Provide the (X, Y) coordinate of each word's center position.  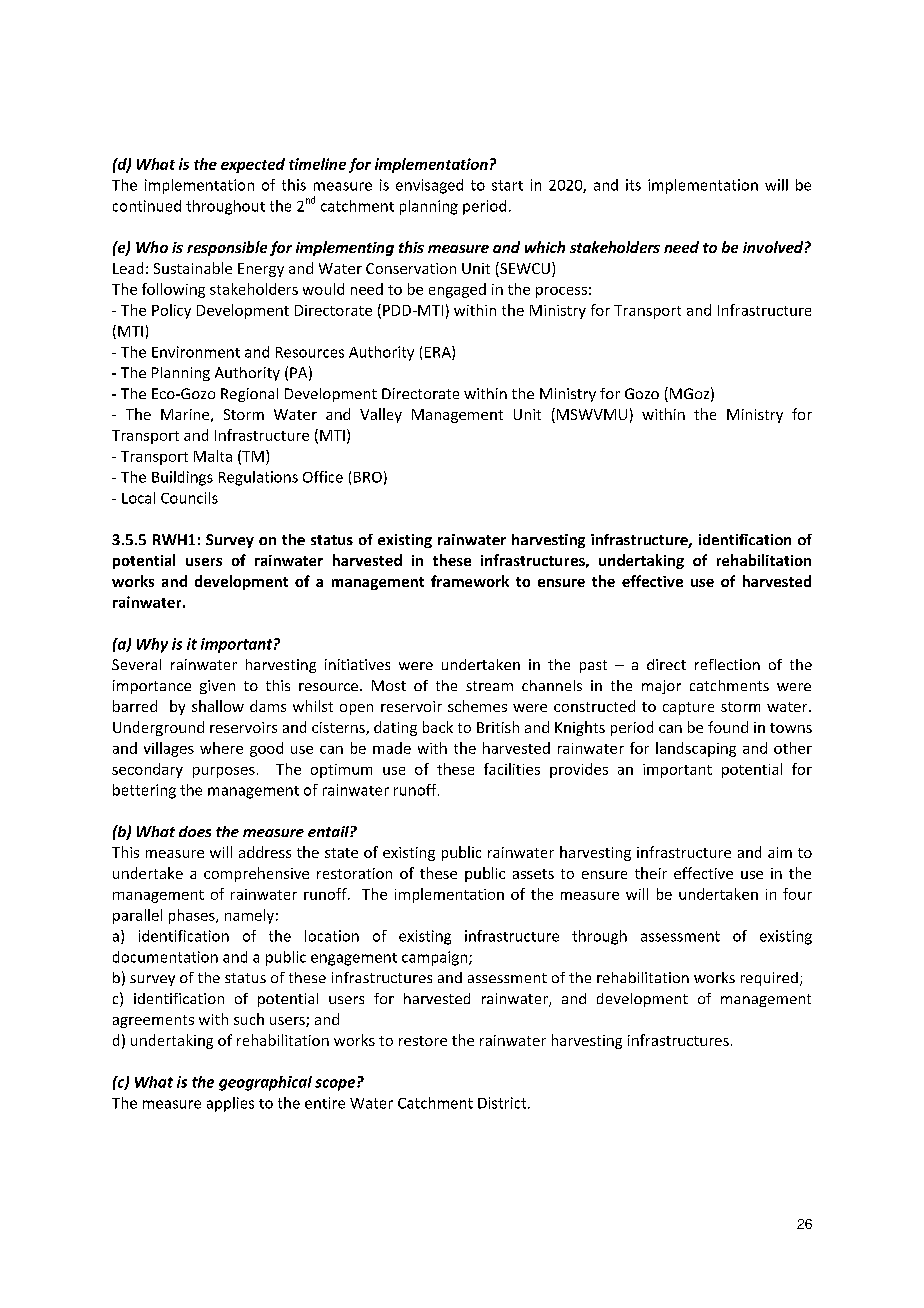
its (633, 185)
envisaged (429, 186)
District (503, 1103)
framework (470, 581)
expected (253, 165)
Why (152, 645)
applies (230, 1104)
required (769, 979)
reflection (727, 664)
